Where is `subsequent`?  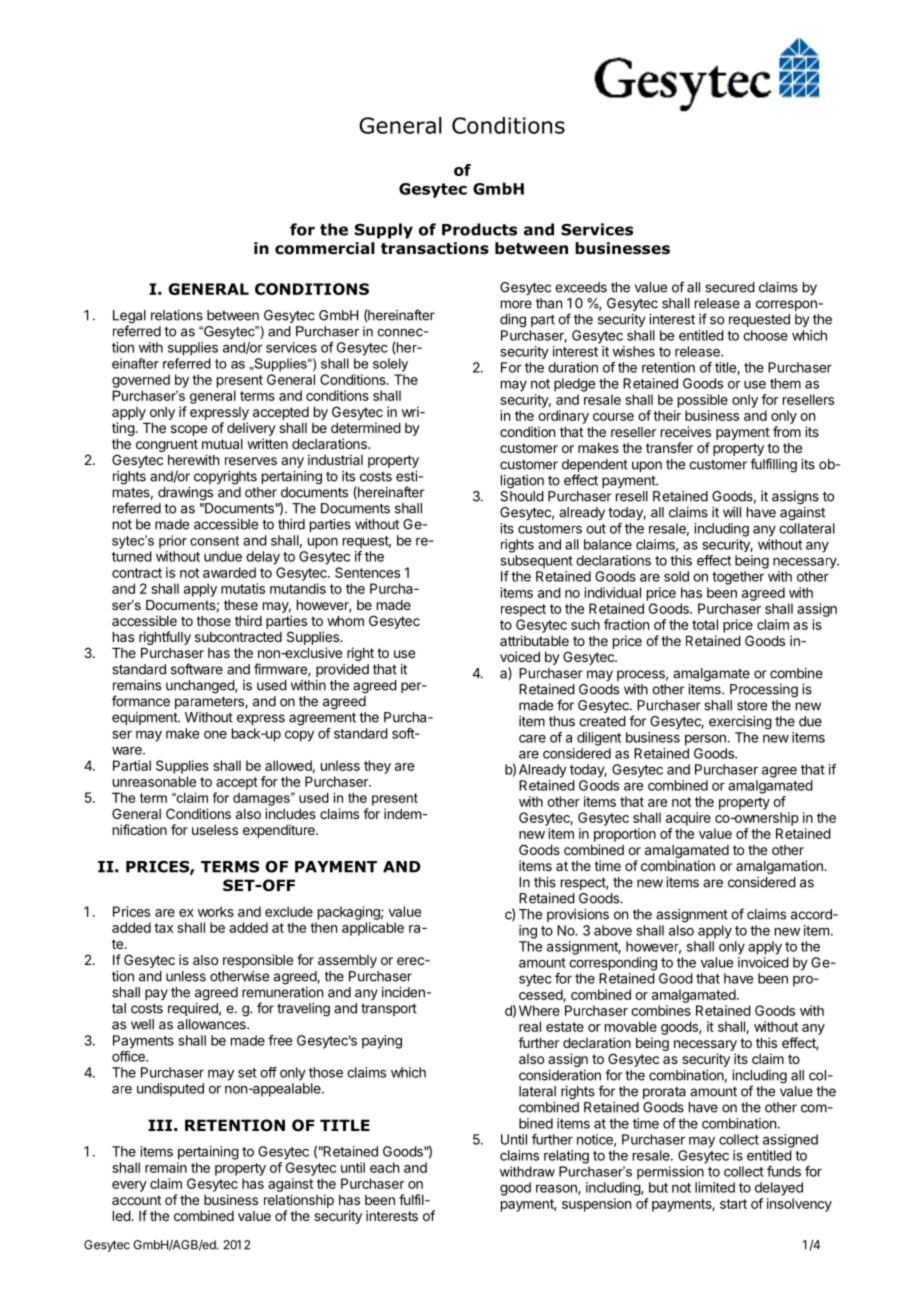
subsequent is located at coordinates (537, 562).
